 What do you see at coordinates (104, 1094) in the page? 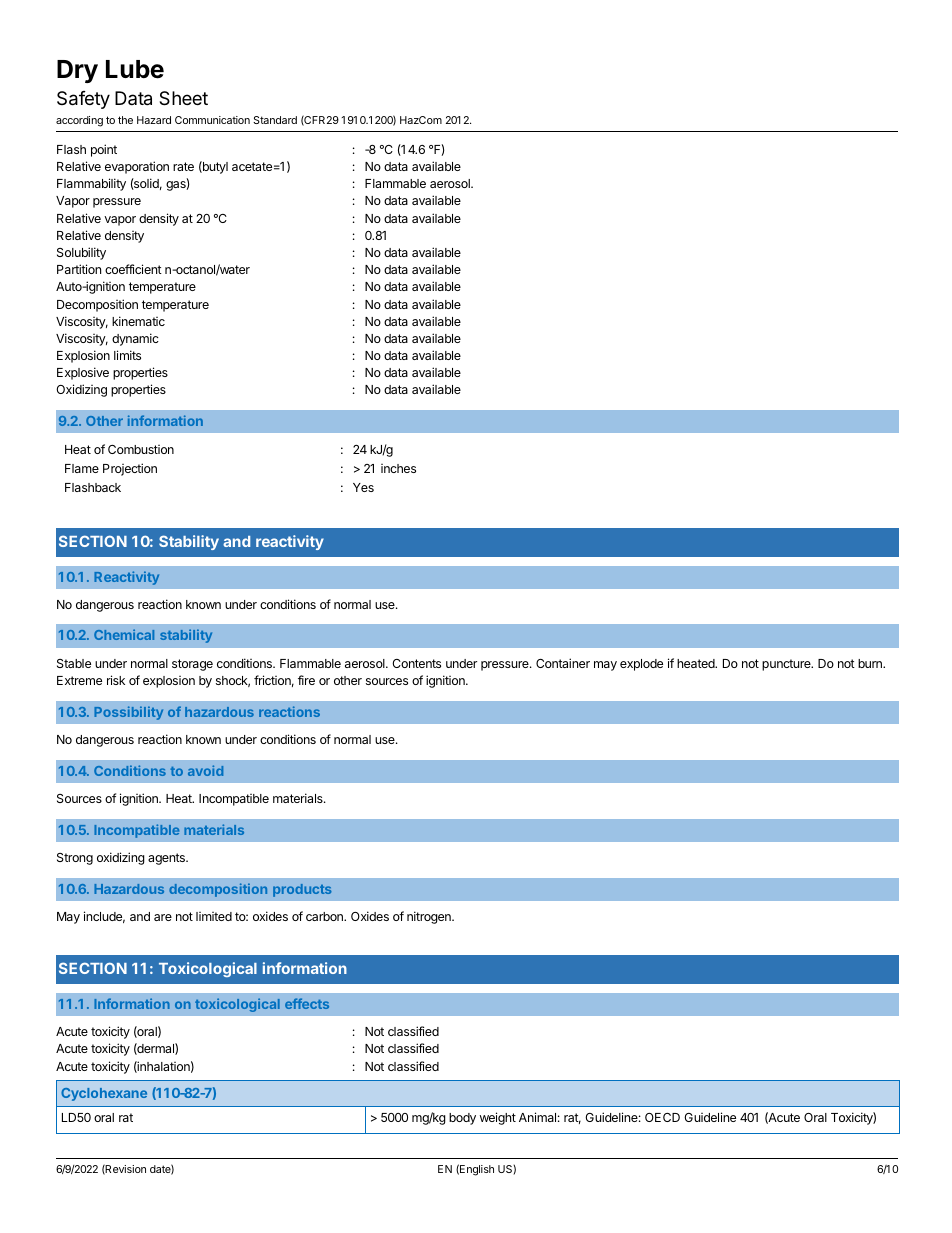
I see `Cyclohexane` at bounding box center [104, 1094].
